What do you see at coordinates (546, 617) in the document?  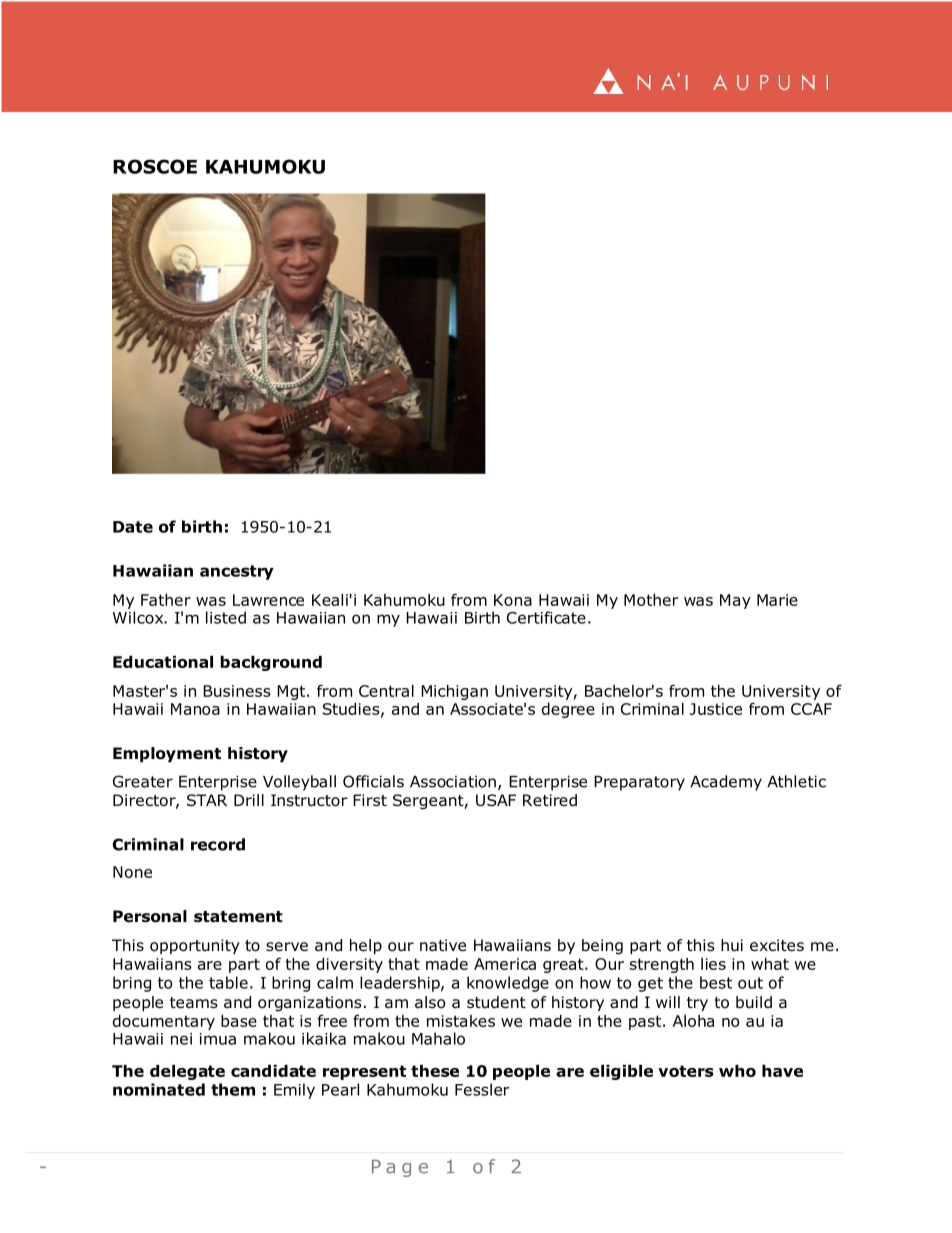 I see `Certificate` at bounding box center [546, 617].
